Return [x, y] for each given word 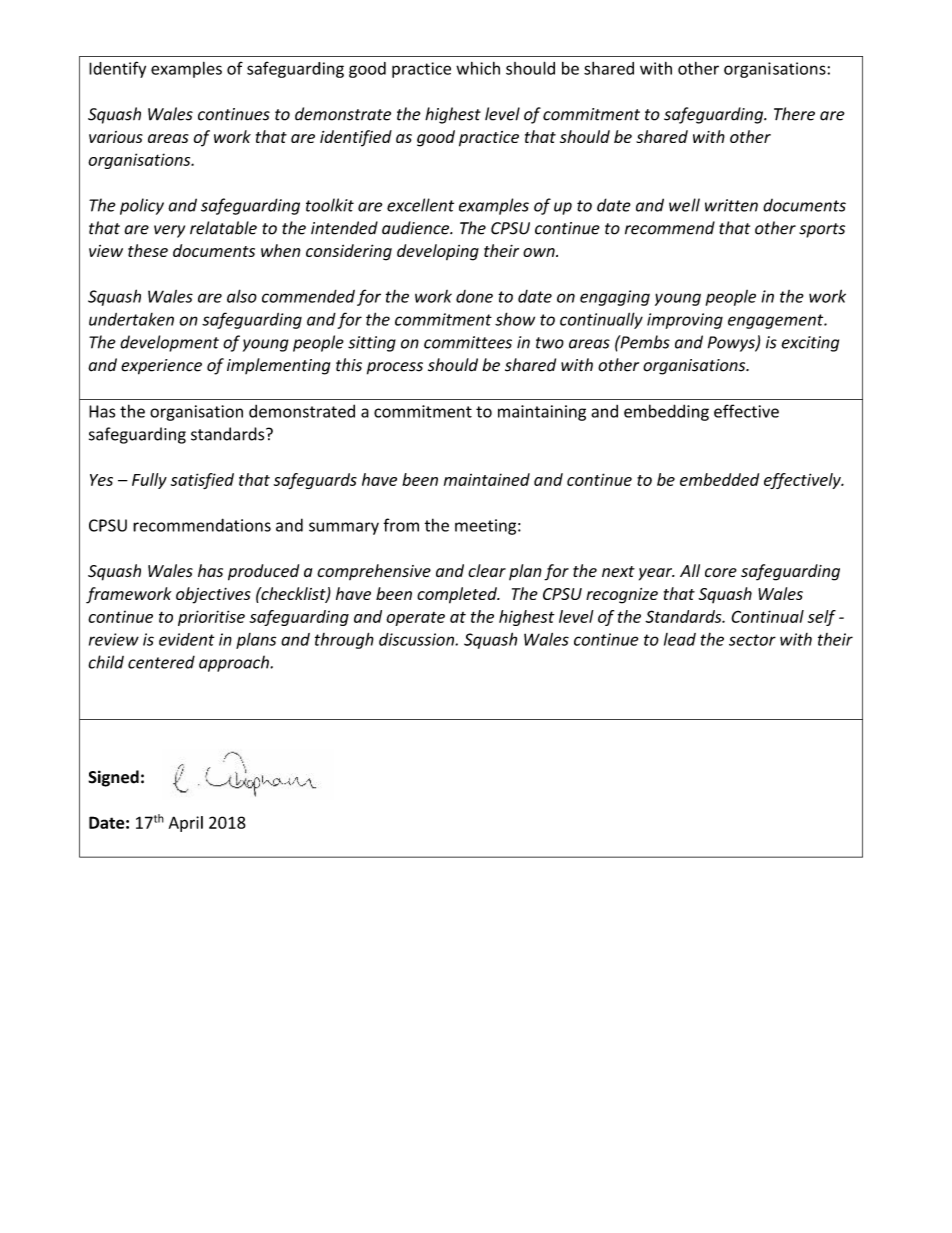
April [186, 824]
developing [438, 252]
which [478, 68]
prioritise [211, 618]
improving [685, 321]
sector [752, 640]
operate [415, 619]
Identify [117, 69]
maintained [487, 479]
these [148, 250]
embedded [719, 479]
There [794, 114]
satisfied [202, 481]
